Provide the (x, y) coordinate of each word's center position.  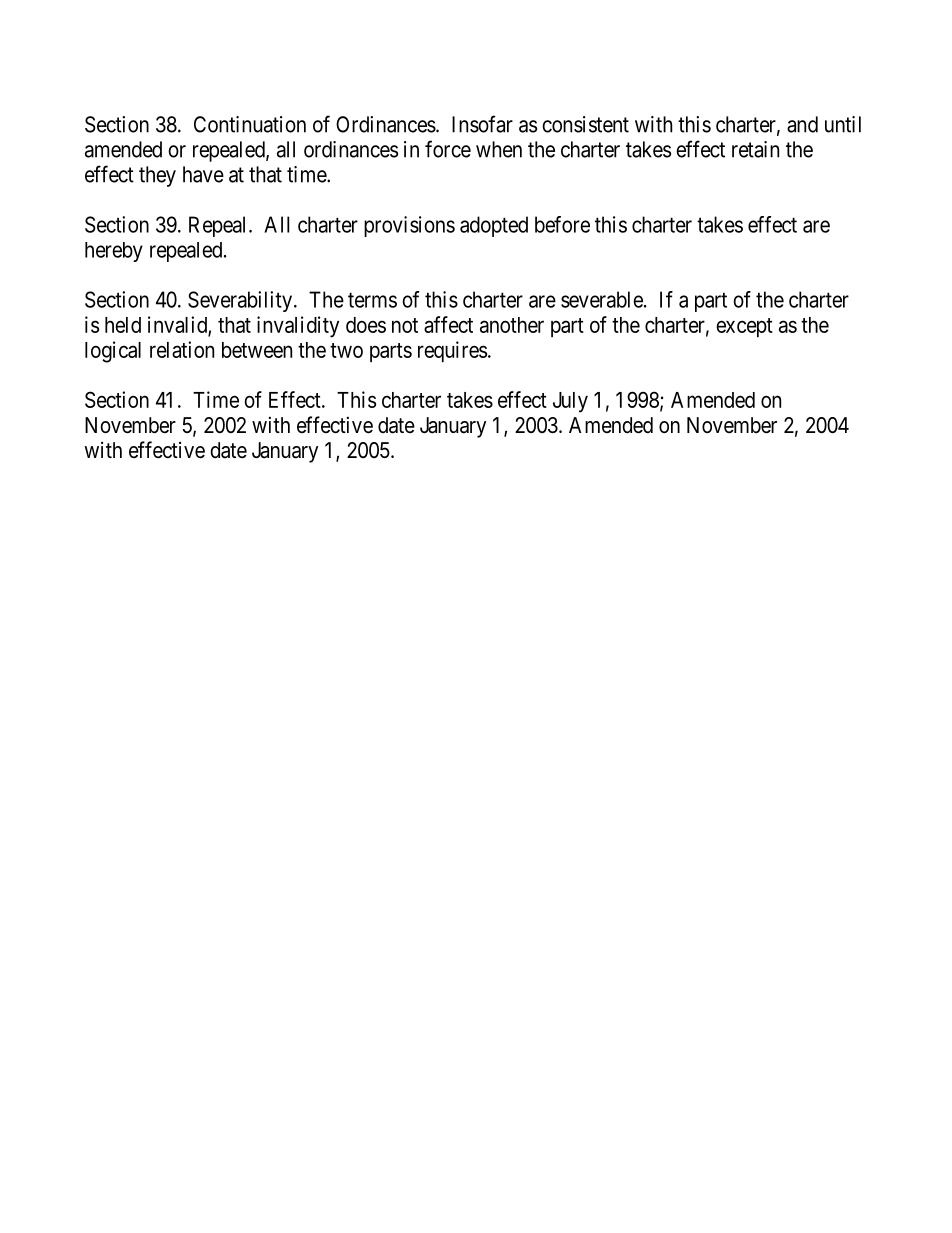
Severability (240, 301)
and (802, 124)
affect (448, 324)
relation (182, 349)
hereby (114, 252)
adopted (494, 226)
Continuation (250, 124)
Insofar (482, 124)
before (562, 224)
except (744, 327)
